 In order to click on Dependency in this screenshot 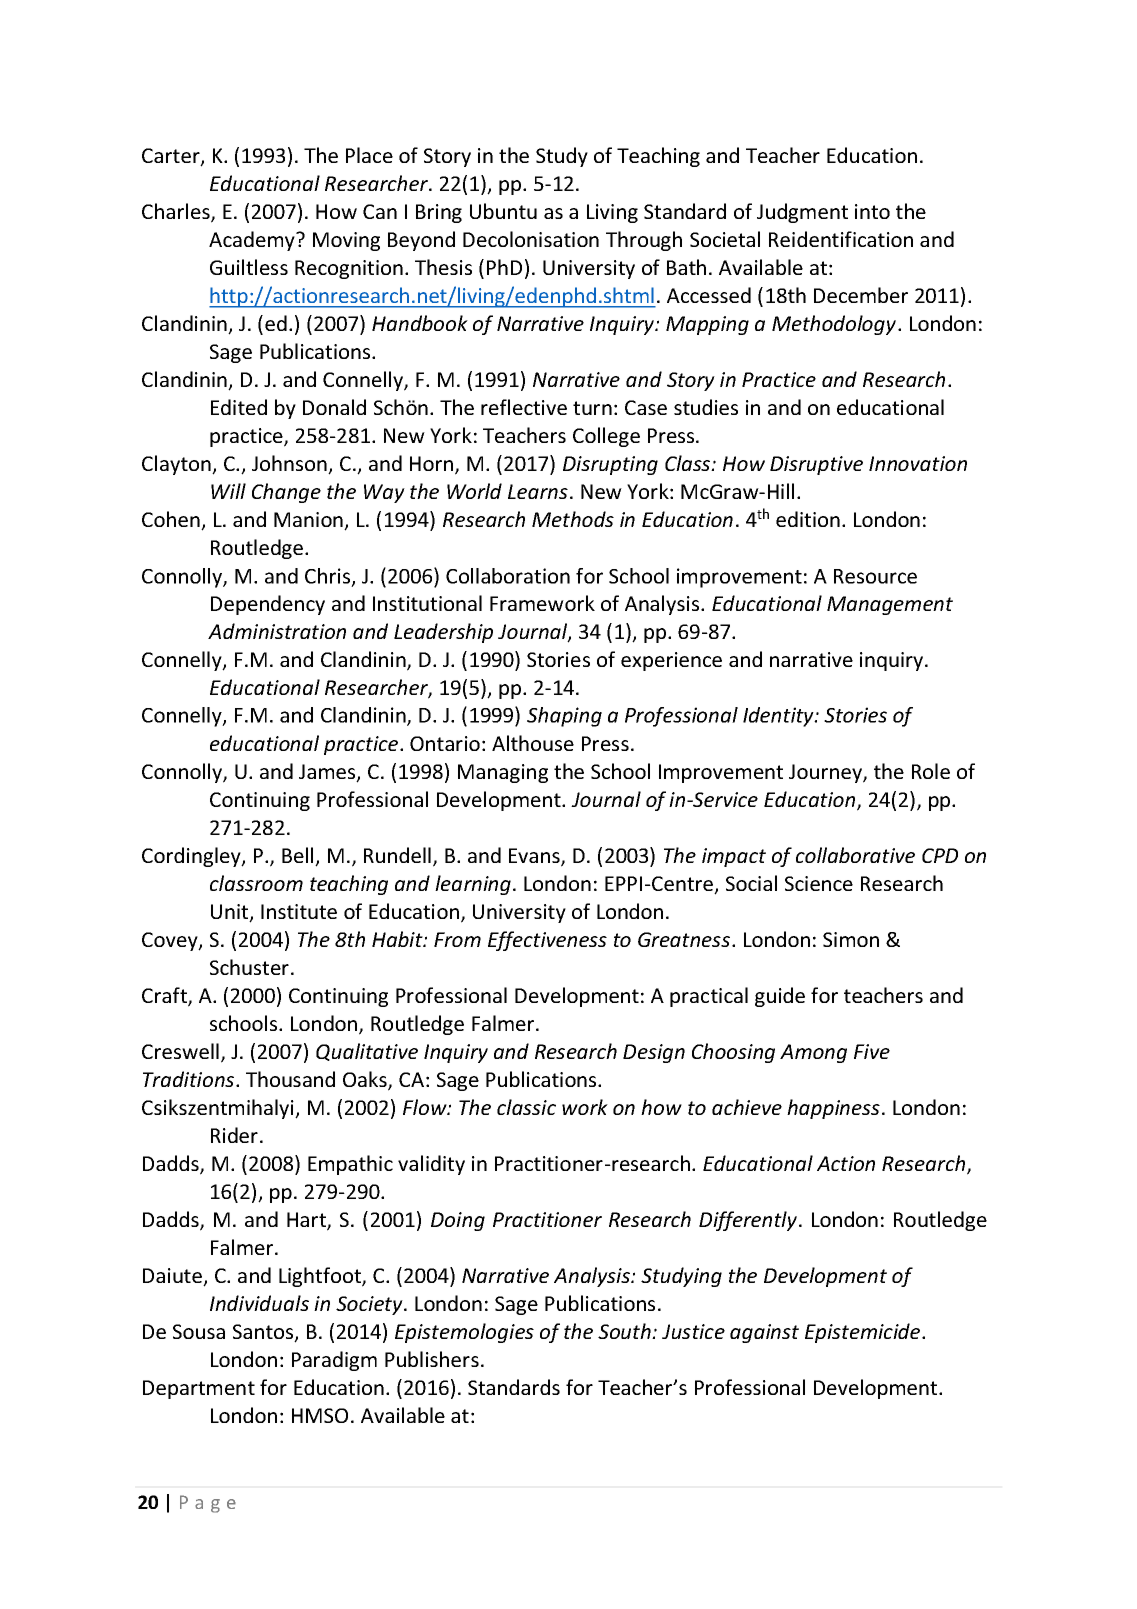, I will do `click(268, 605)`.
